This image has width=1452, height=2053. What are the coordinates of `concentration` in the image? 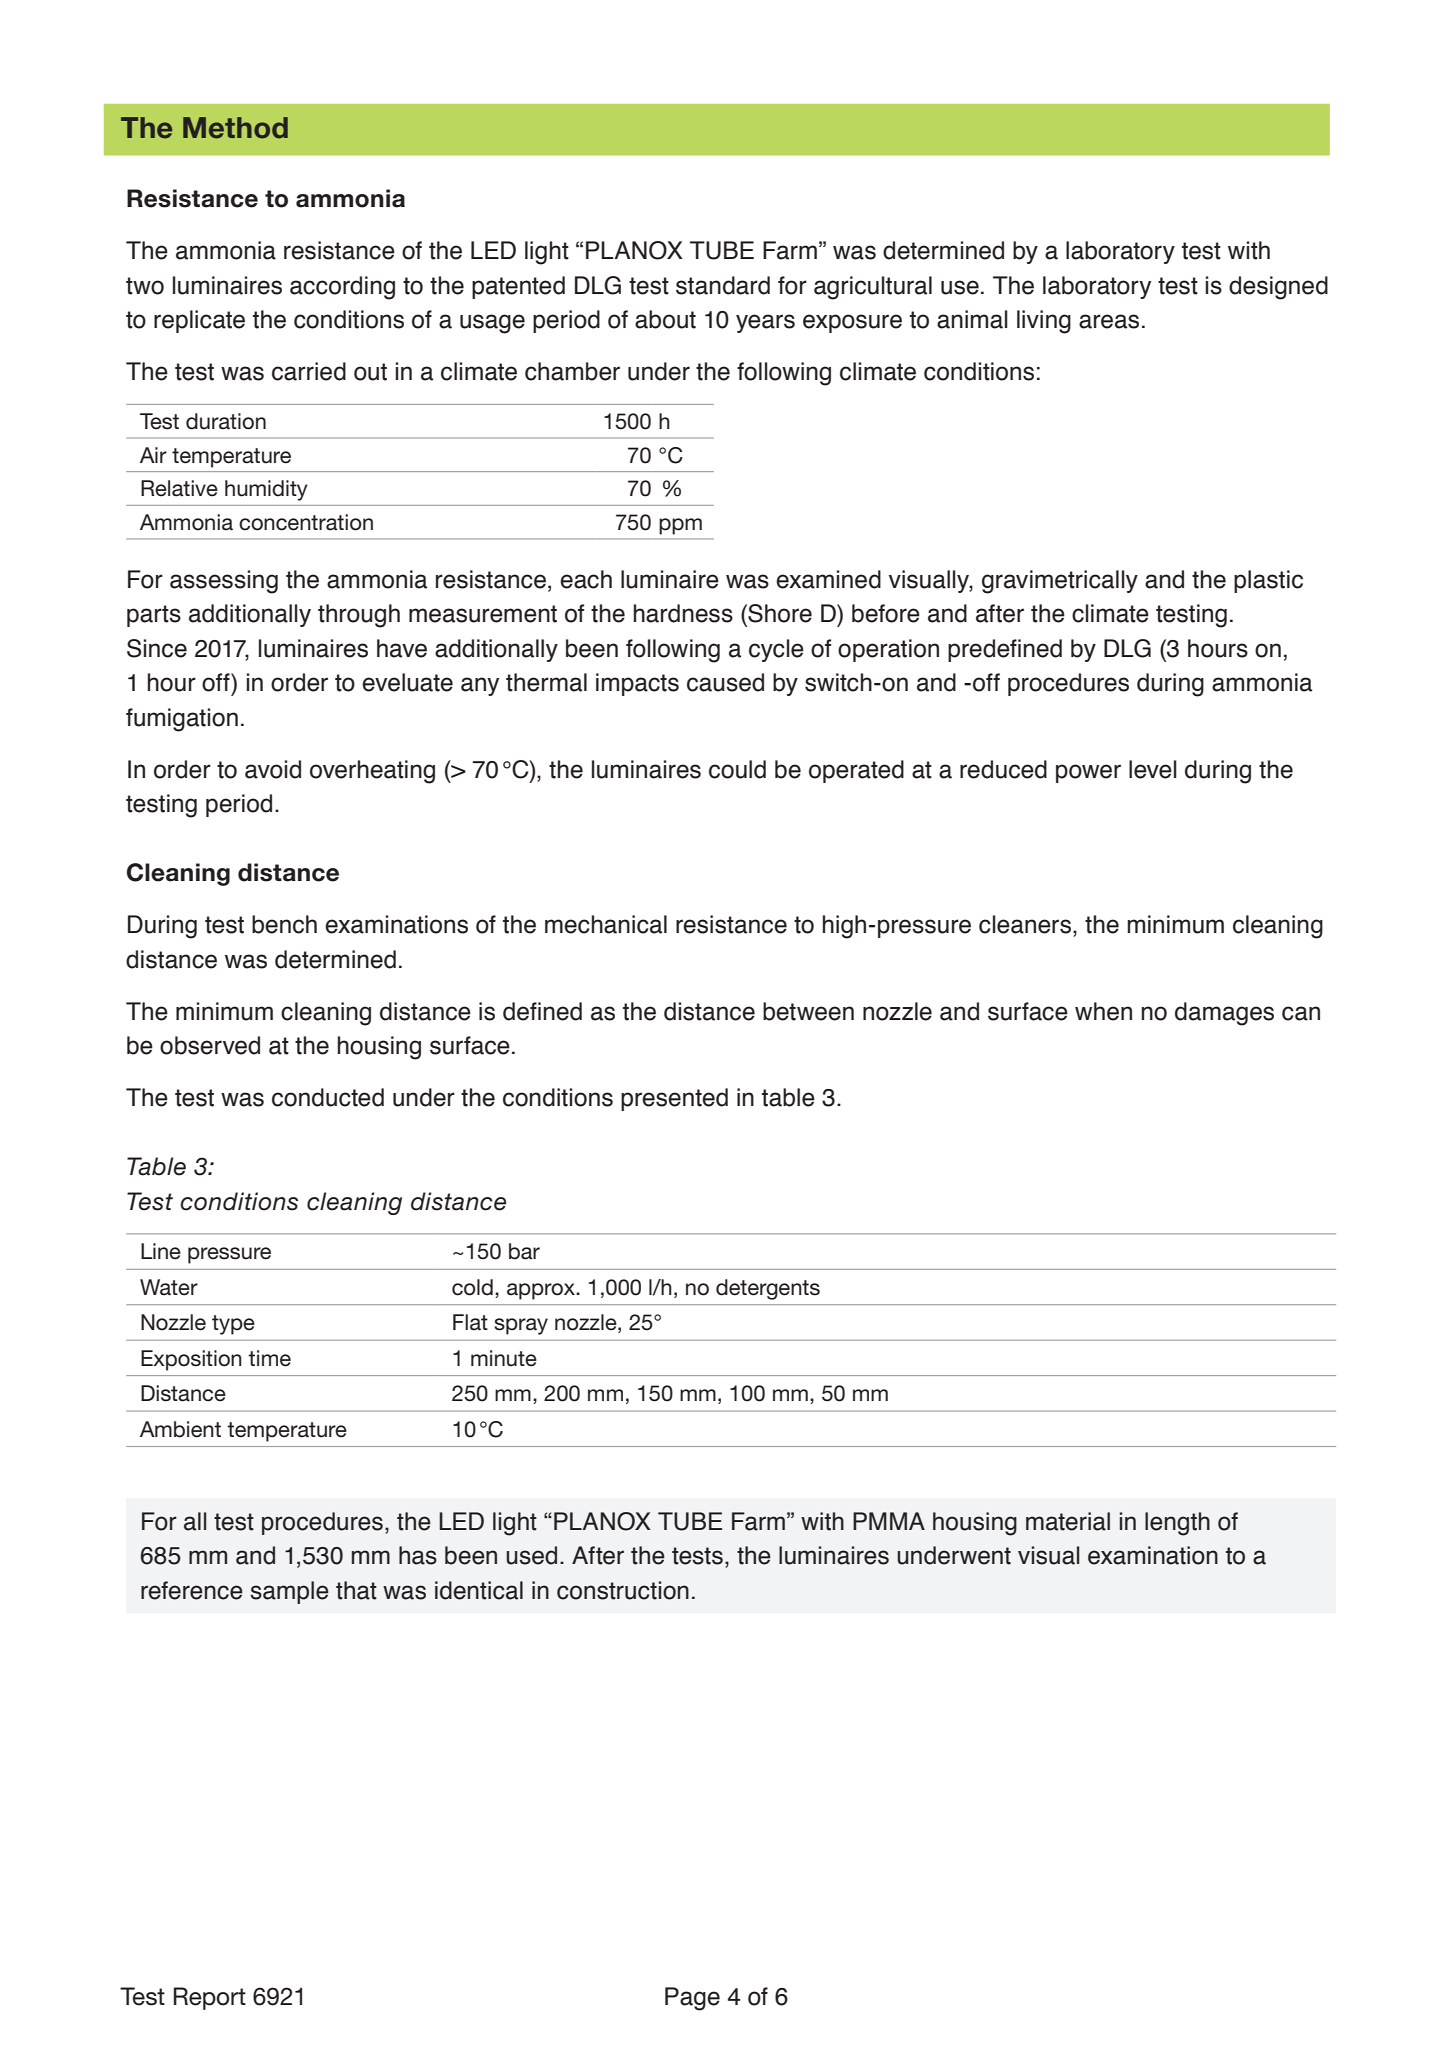 It's located at (306, 522).
